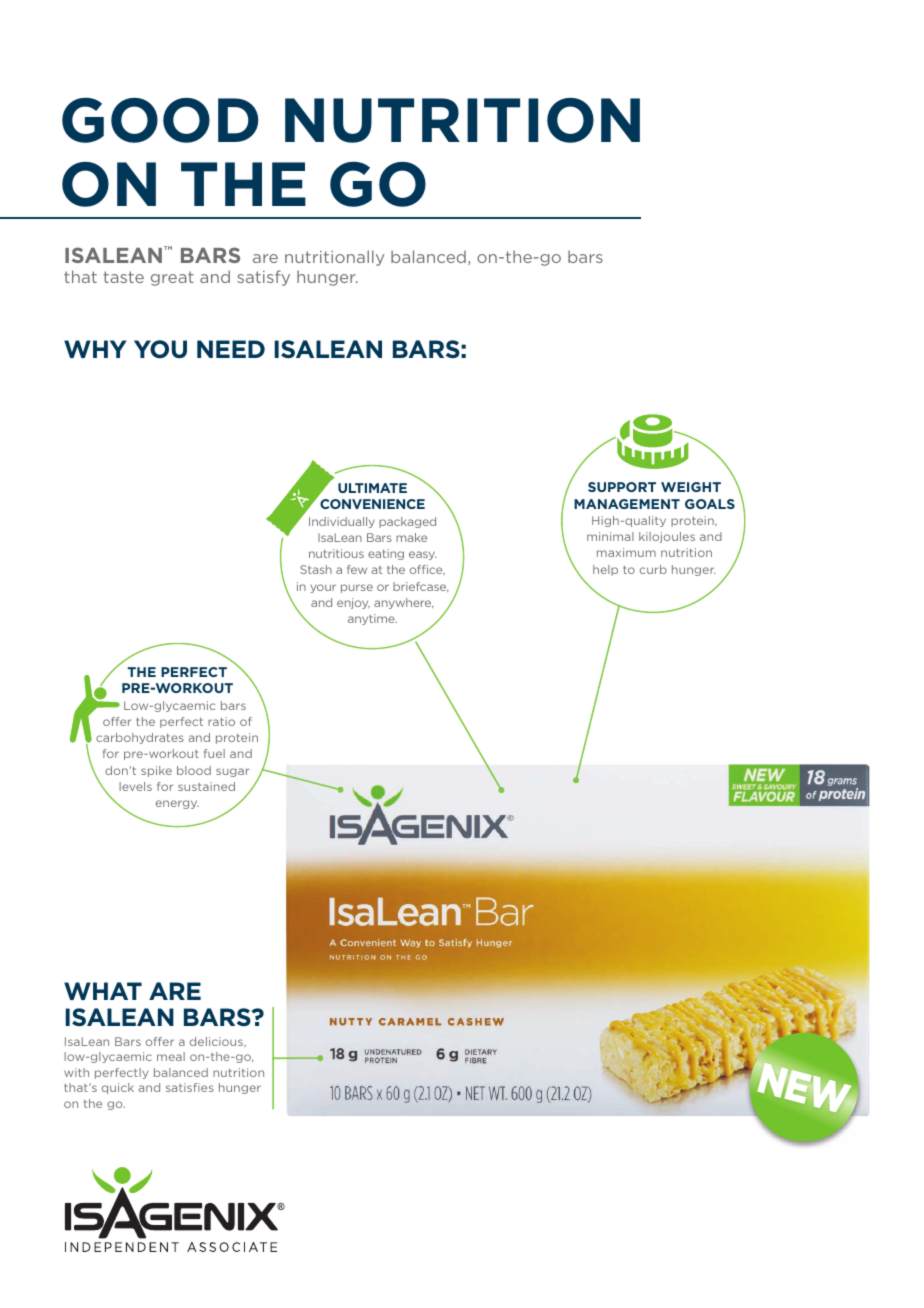  I want to click on SUPPORT, so click(622, 487).
